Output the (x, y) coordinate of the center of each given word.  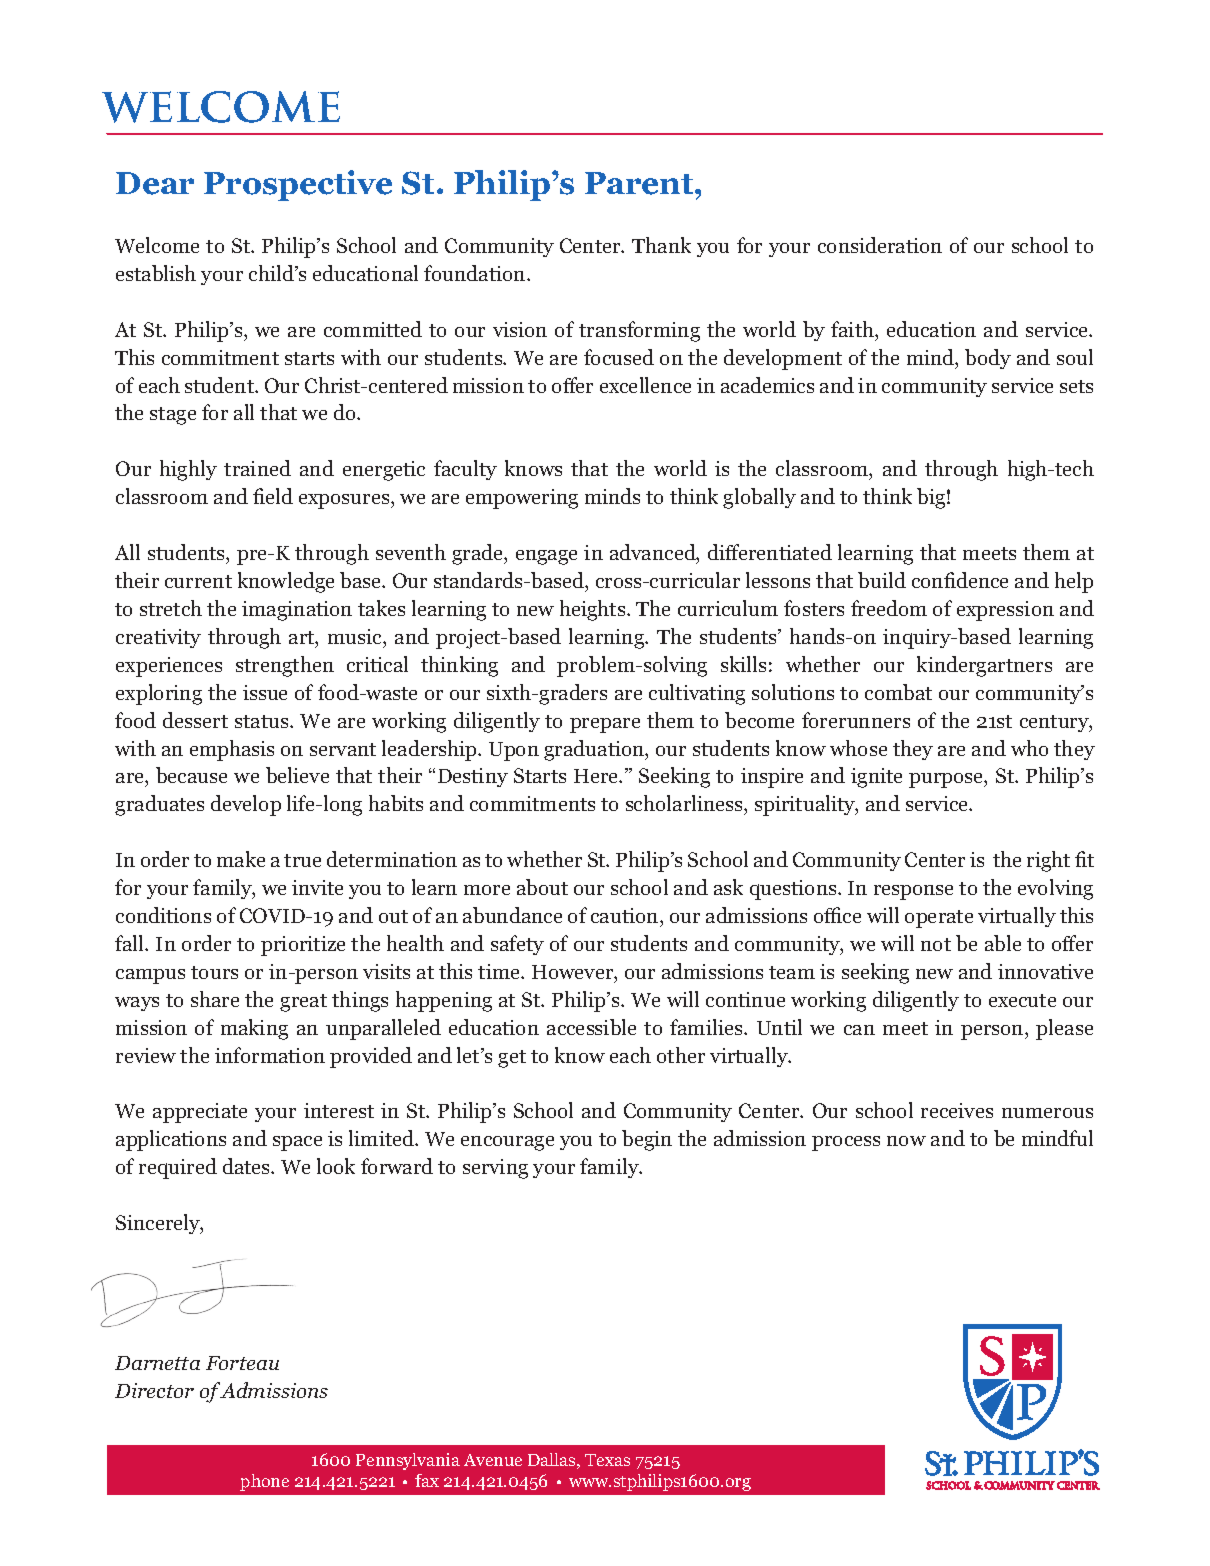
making (254, 1029)
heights (594, 610)
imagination (297, 611)
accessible (591, 1027)
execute (1022, 1000)
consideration (880, 245)
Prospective (298, 185)
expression (1005, 611)
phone (264, 1482)
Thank (661, 245)
